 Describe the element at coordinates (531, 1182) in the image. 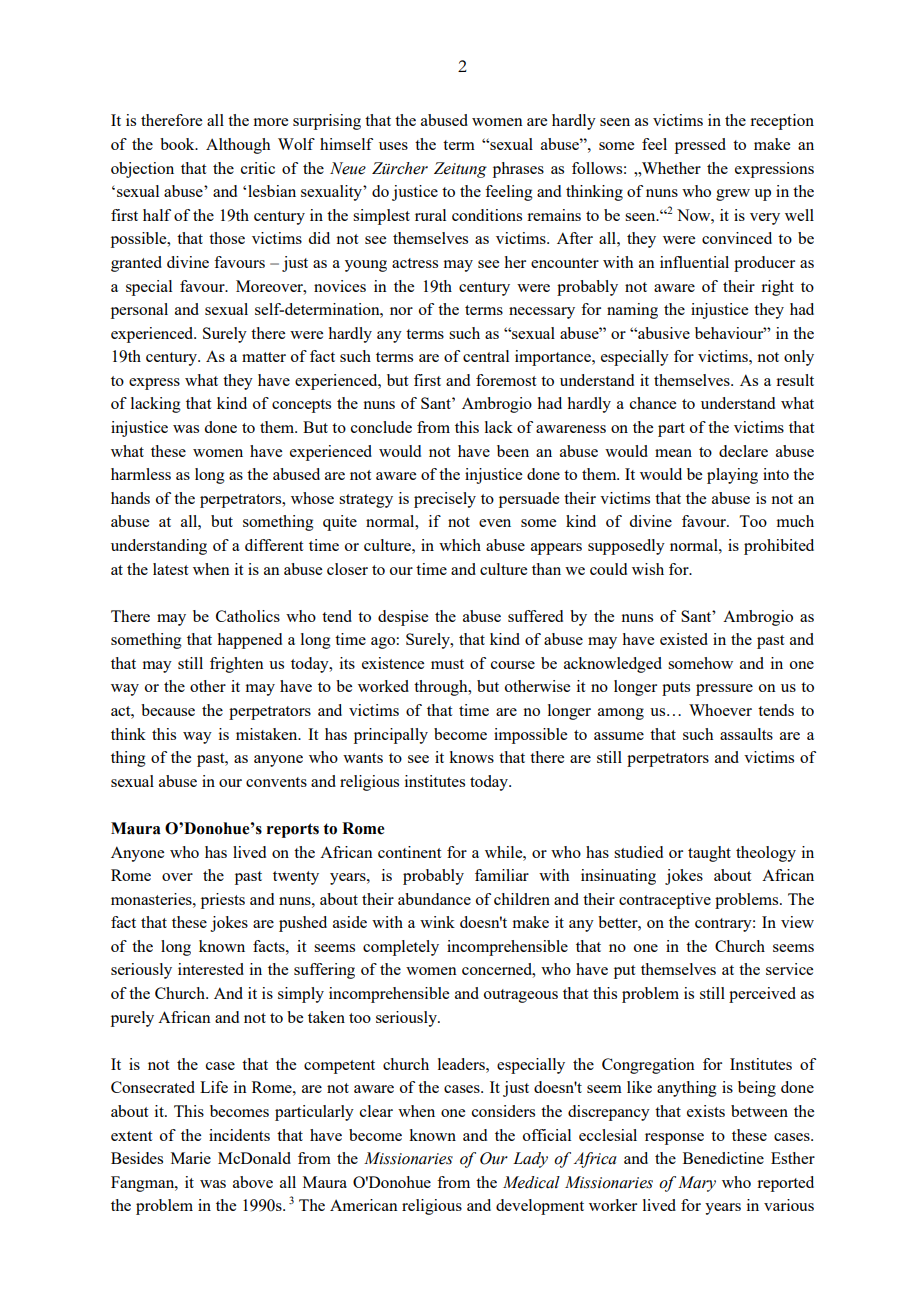

I see `Medical` at that location.
